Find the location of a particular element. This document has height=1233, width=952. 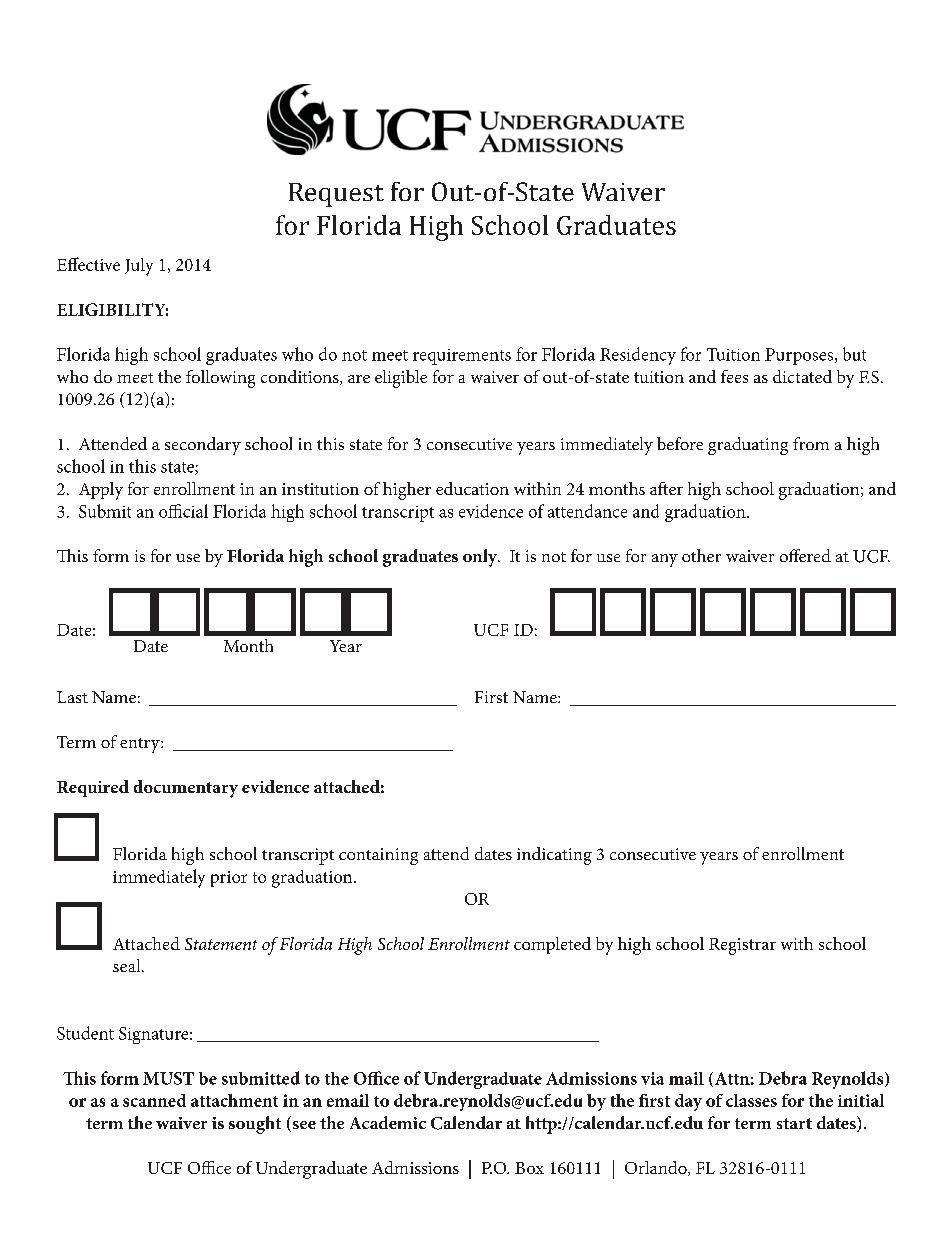

Box is located at coordinates (529, 1168).
